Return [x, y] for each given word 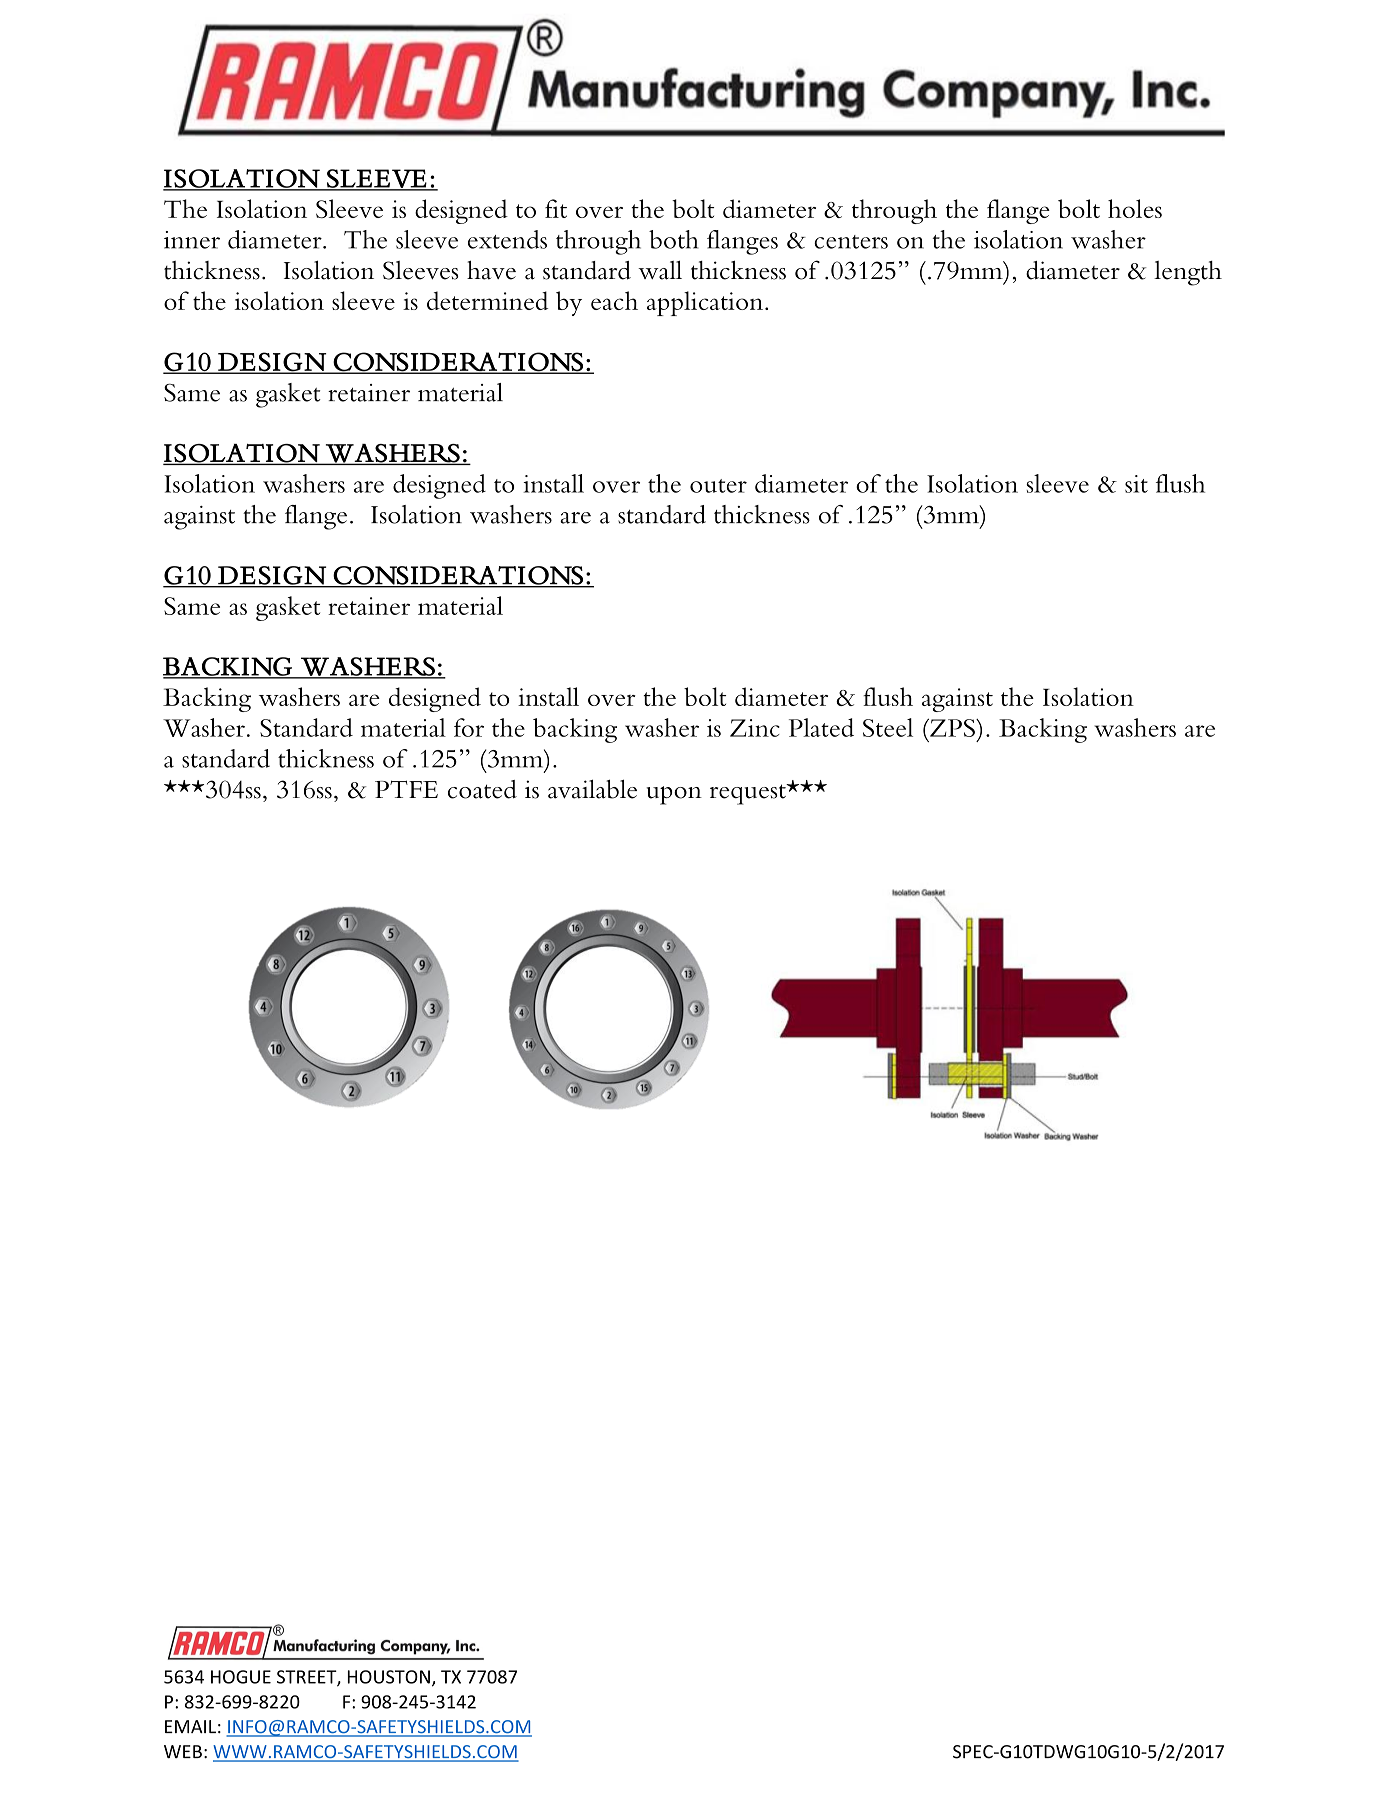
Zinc [755, 728]
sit [1136, 484]
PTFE [406, 789]
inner [192, 240]
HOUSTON [389, 1677]
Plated [821, 727]
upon [674, 795]
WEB [183, 1751]
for [469, 727]
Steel [888, 727]
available [592, 789]
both [673, 239]
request [749, 794]
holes [1135, 208]
